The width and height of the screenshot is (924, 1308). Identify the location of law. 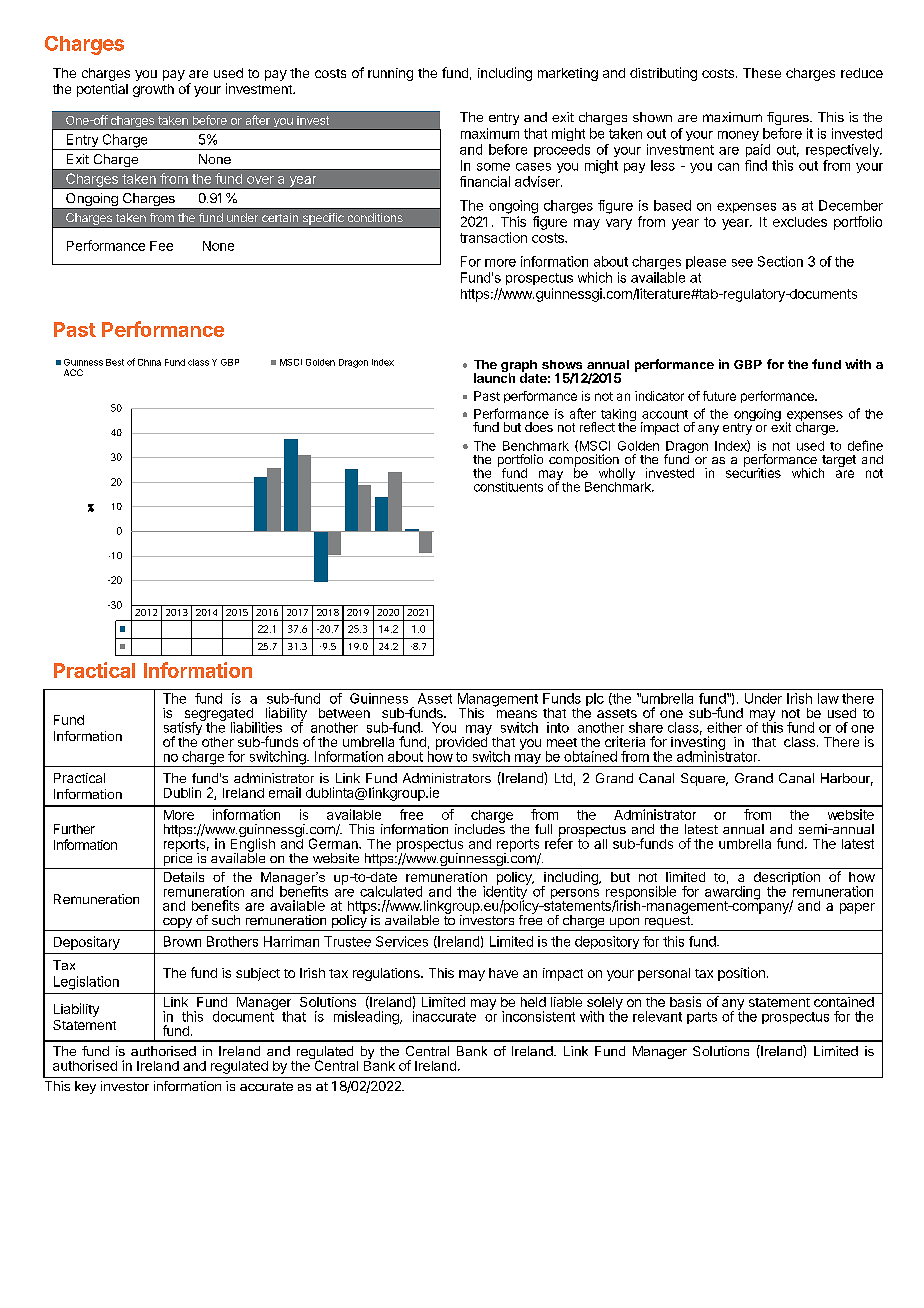
(828, 698).
